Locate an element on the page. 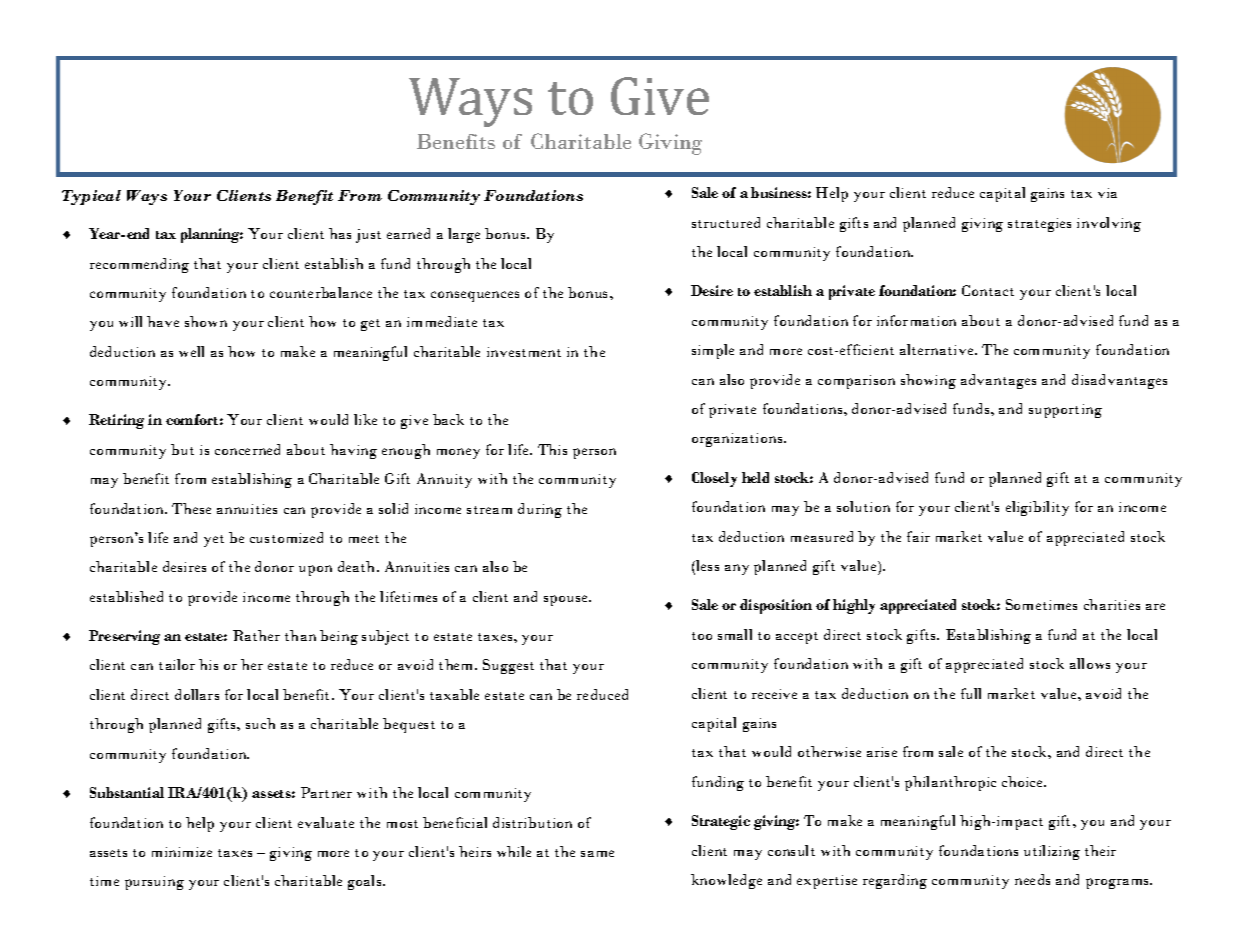 This document has height=952, width=1233. yet is located at coordinates (214, 541).
